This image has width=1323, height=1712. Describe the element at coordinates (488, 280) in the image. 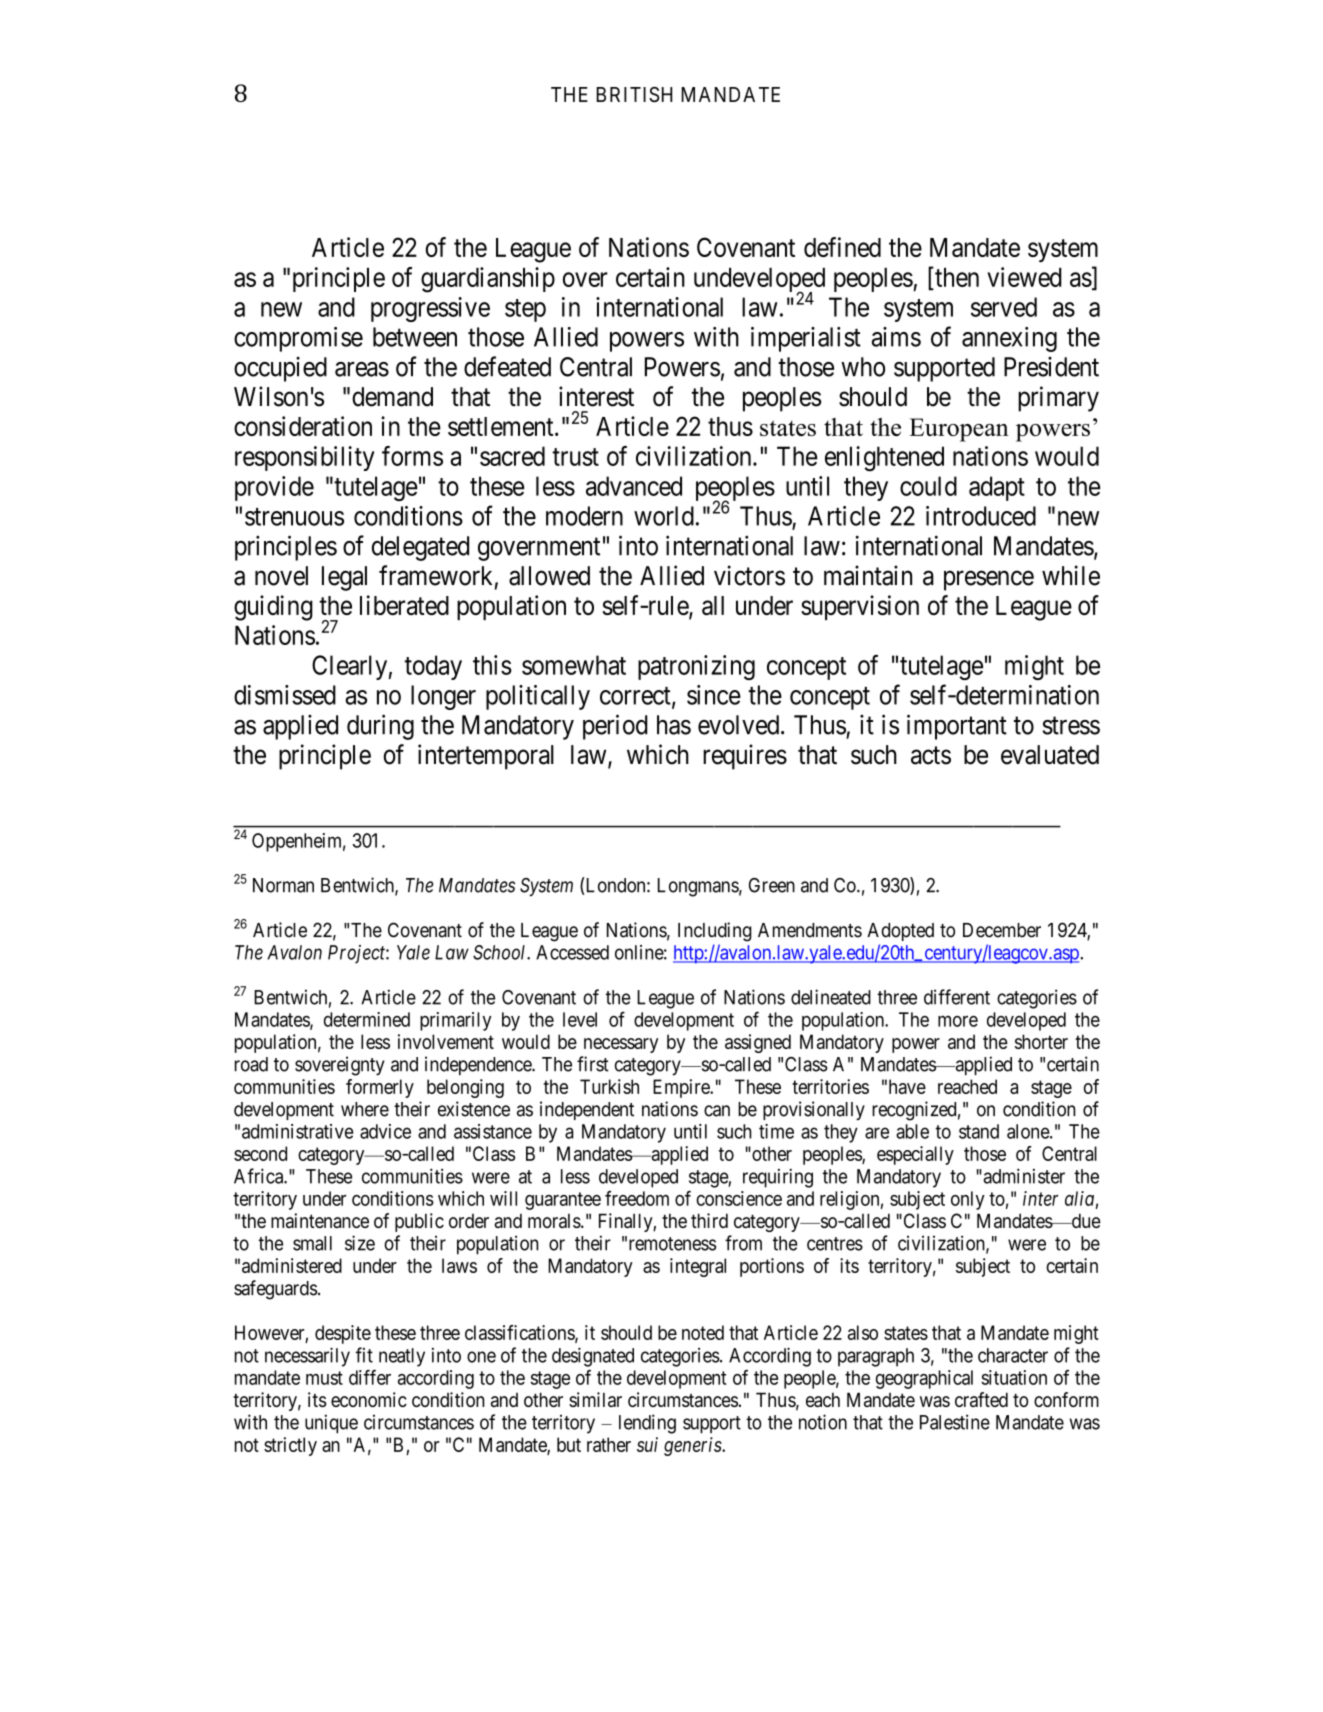

I see `guardianship` at that location.
